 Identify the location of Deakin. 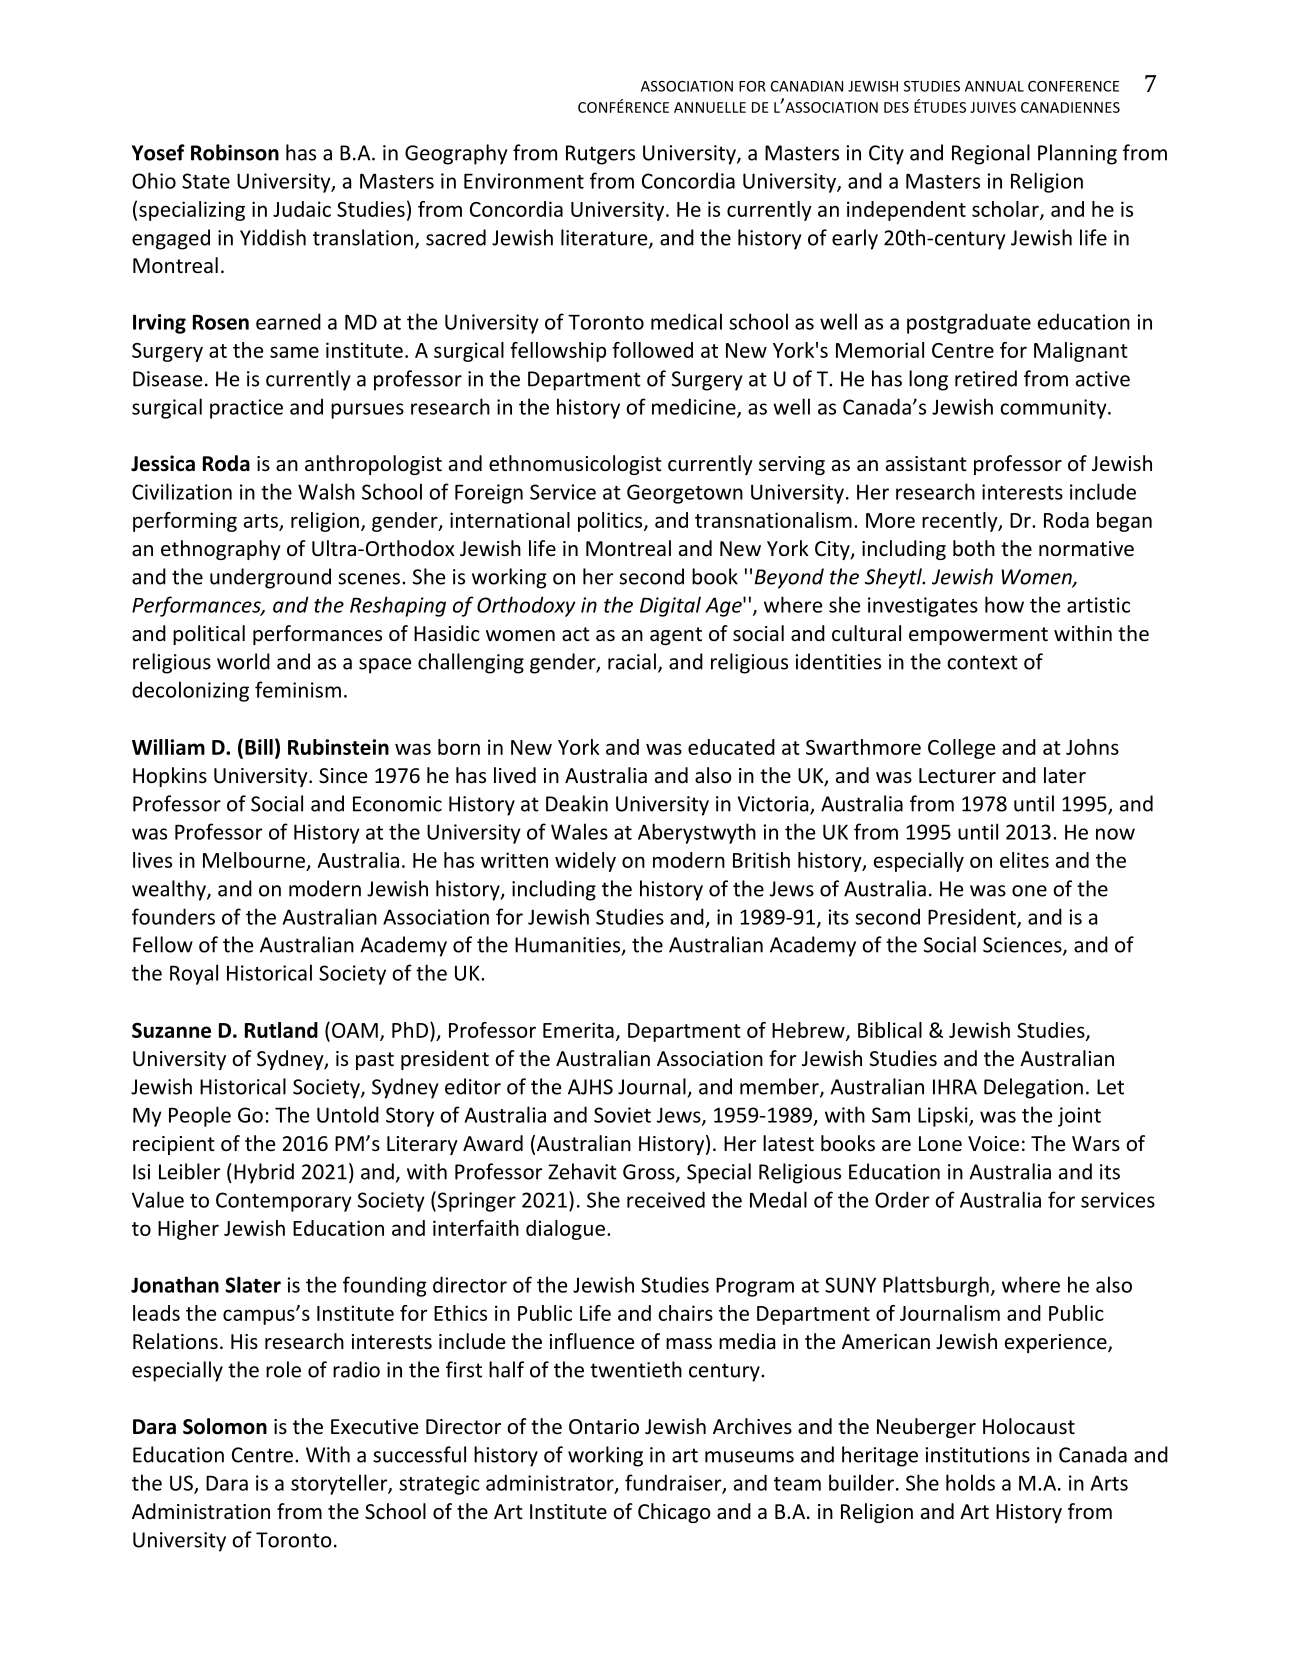
(577, 803).
